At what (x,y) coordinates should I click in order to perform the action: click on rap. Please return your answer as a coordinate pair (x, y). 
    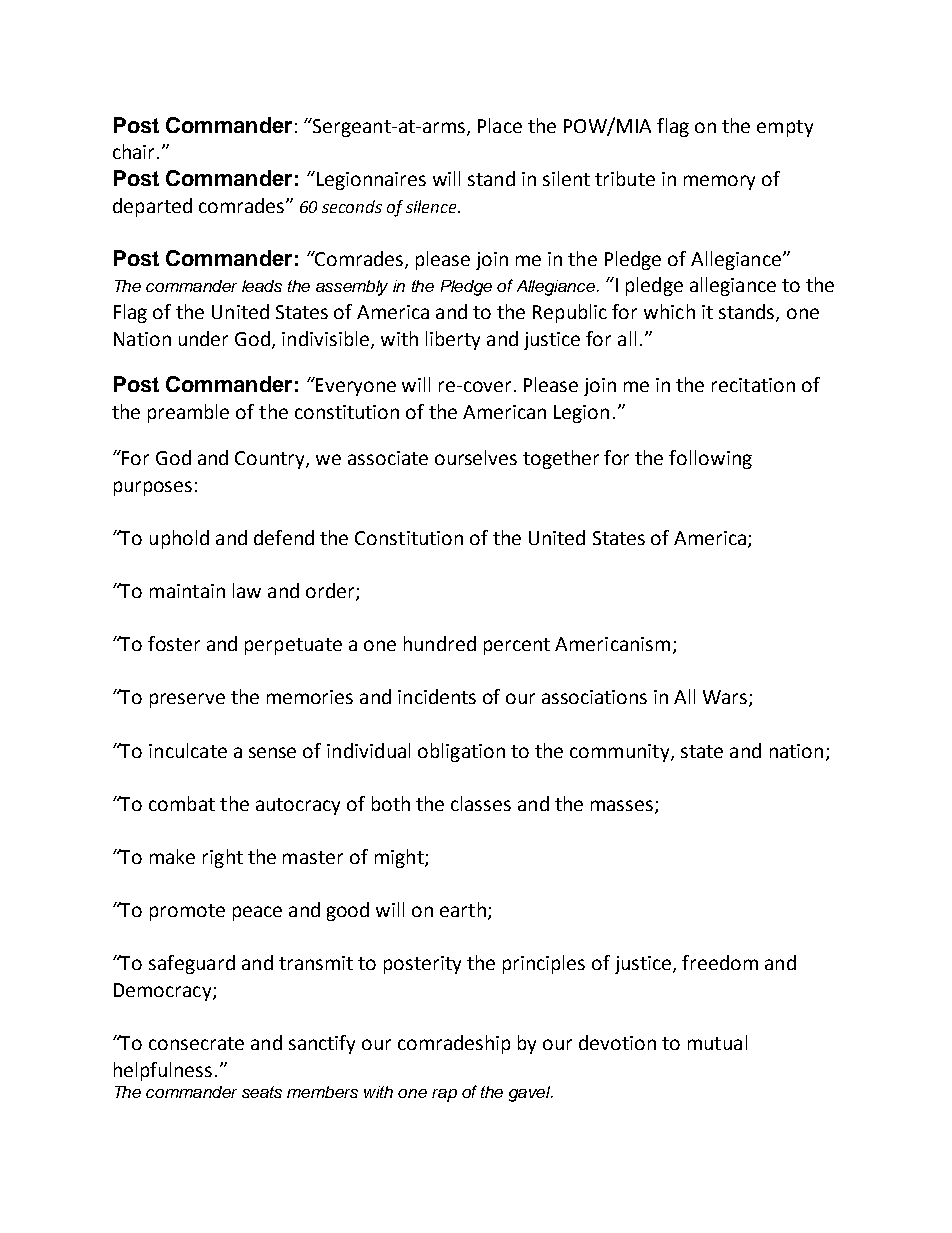
    Looking at the image, I should click on (444, 1095).
